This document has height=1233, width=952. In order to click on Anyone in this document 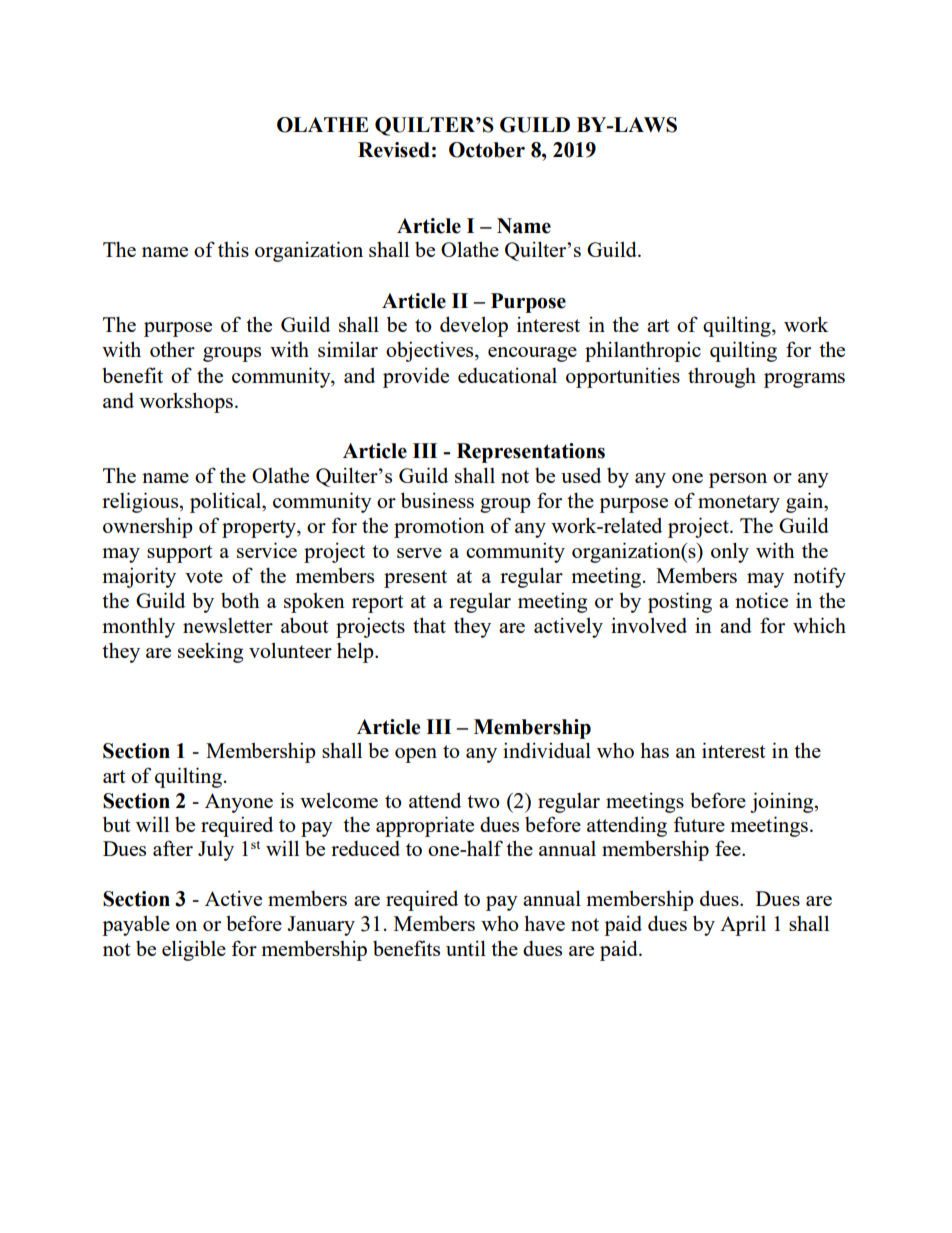, I will do `click(239, 803)`.
